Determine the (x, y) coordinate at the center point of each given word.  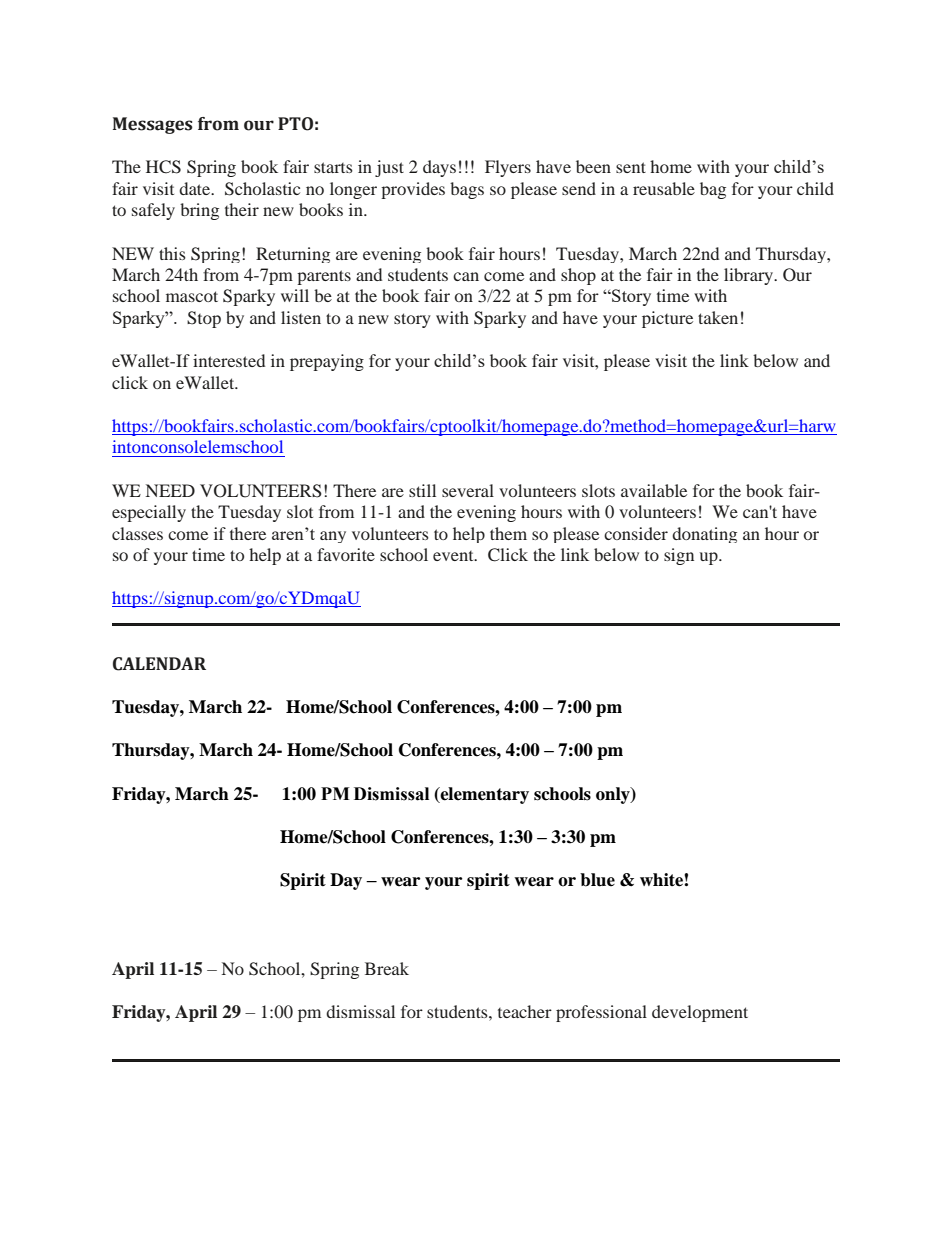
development (700, 1013)
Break (387, 968)
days (439, 168)
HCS (163, 167)
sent (631, 167)
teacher (525, 1011)
